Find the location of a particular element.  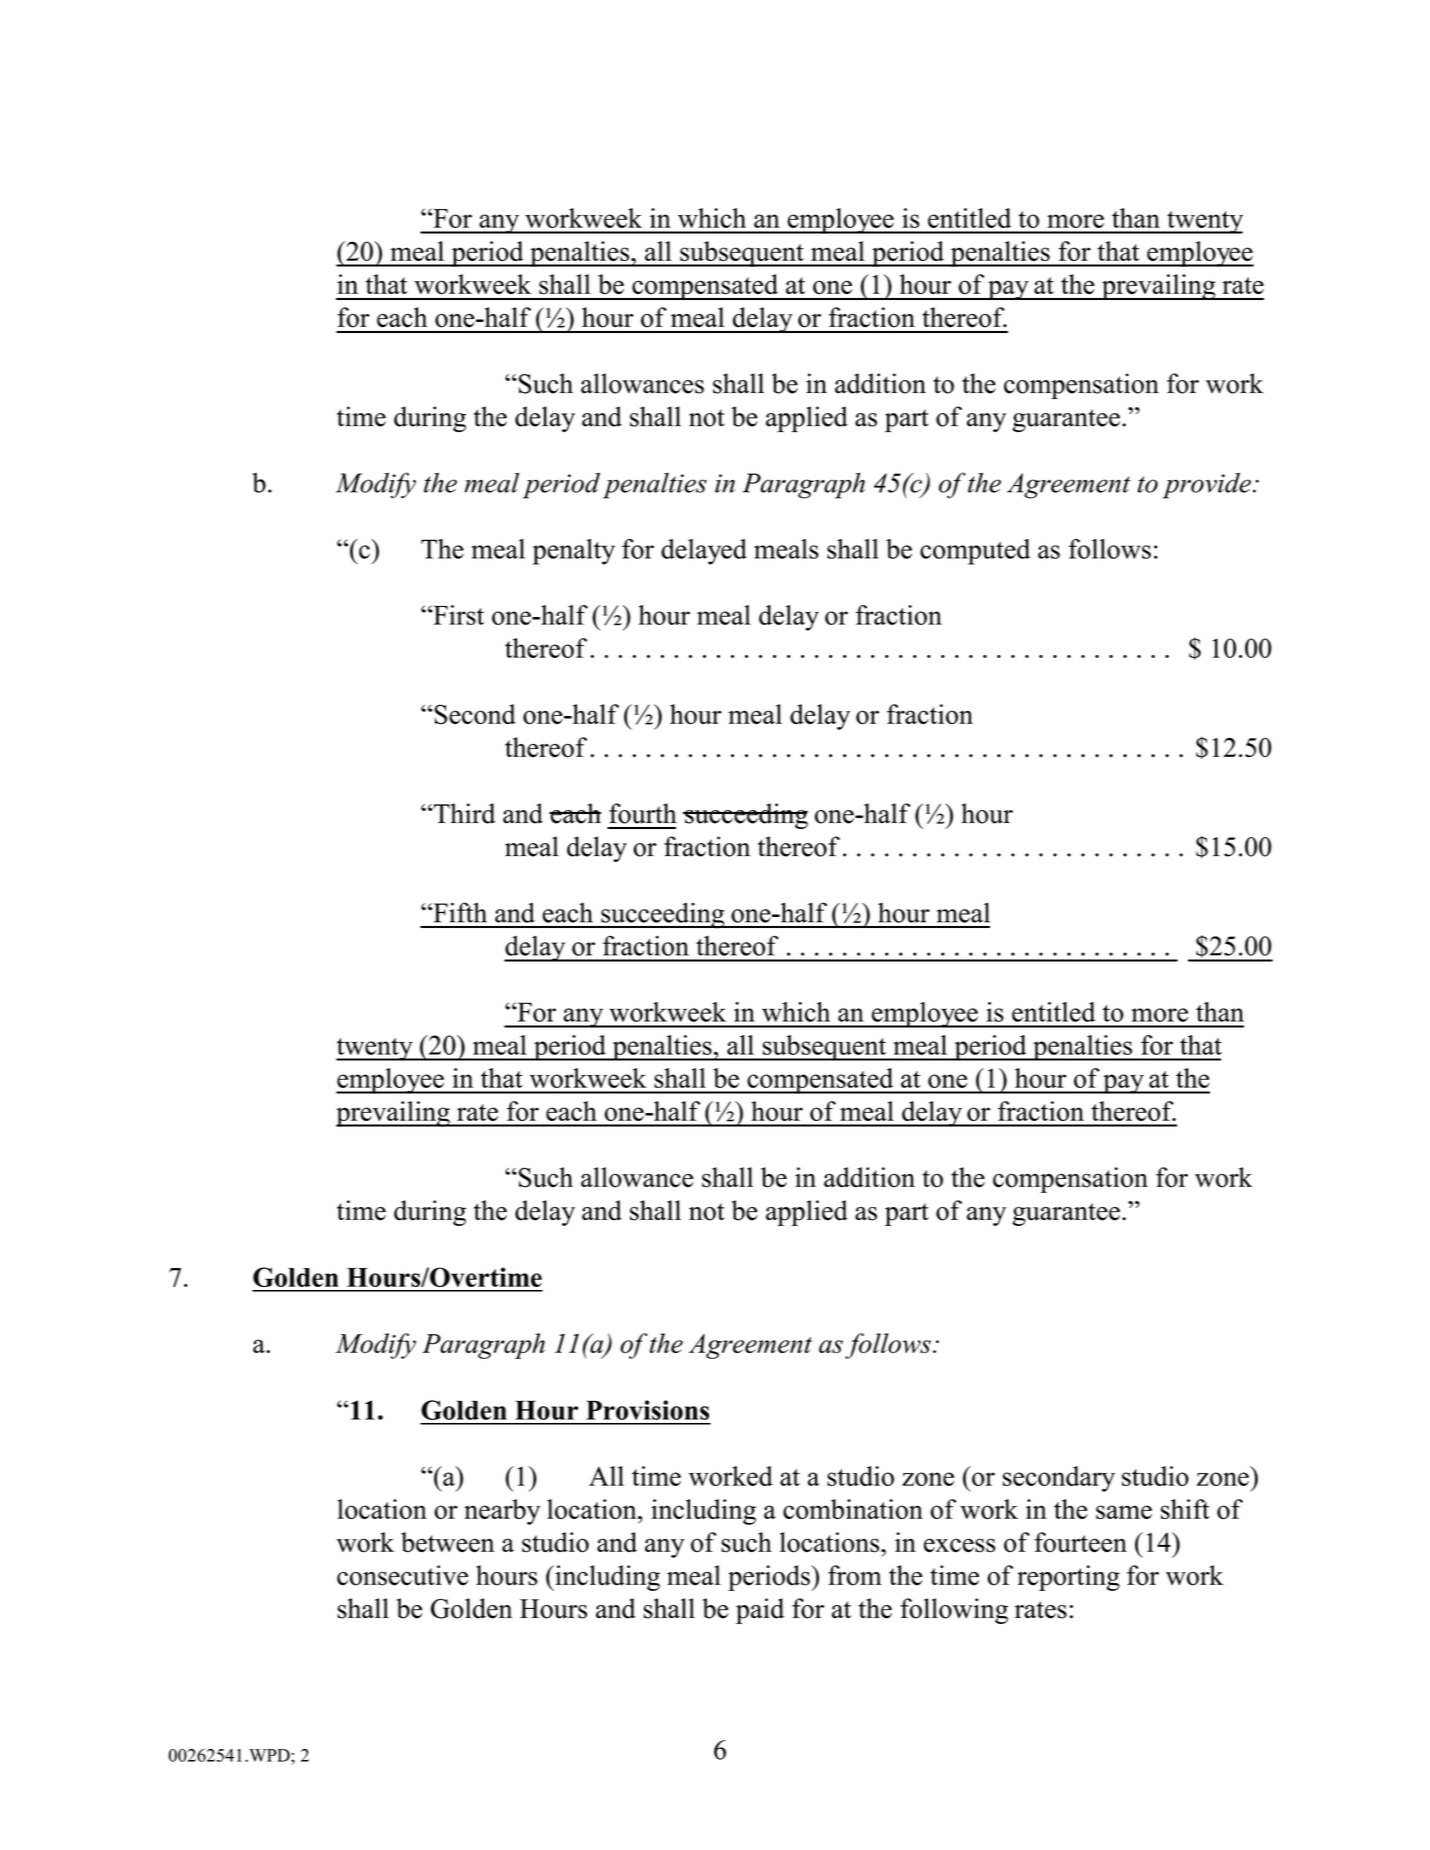

from is located at coordinates (855, 1575).
